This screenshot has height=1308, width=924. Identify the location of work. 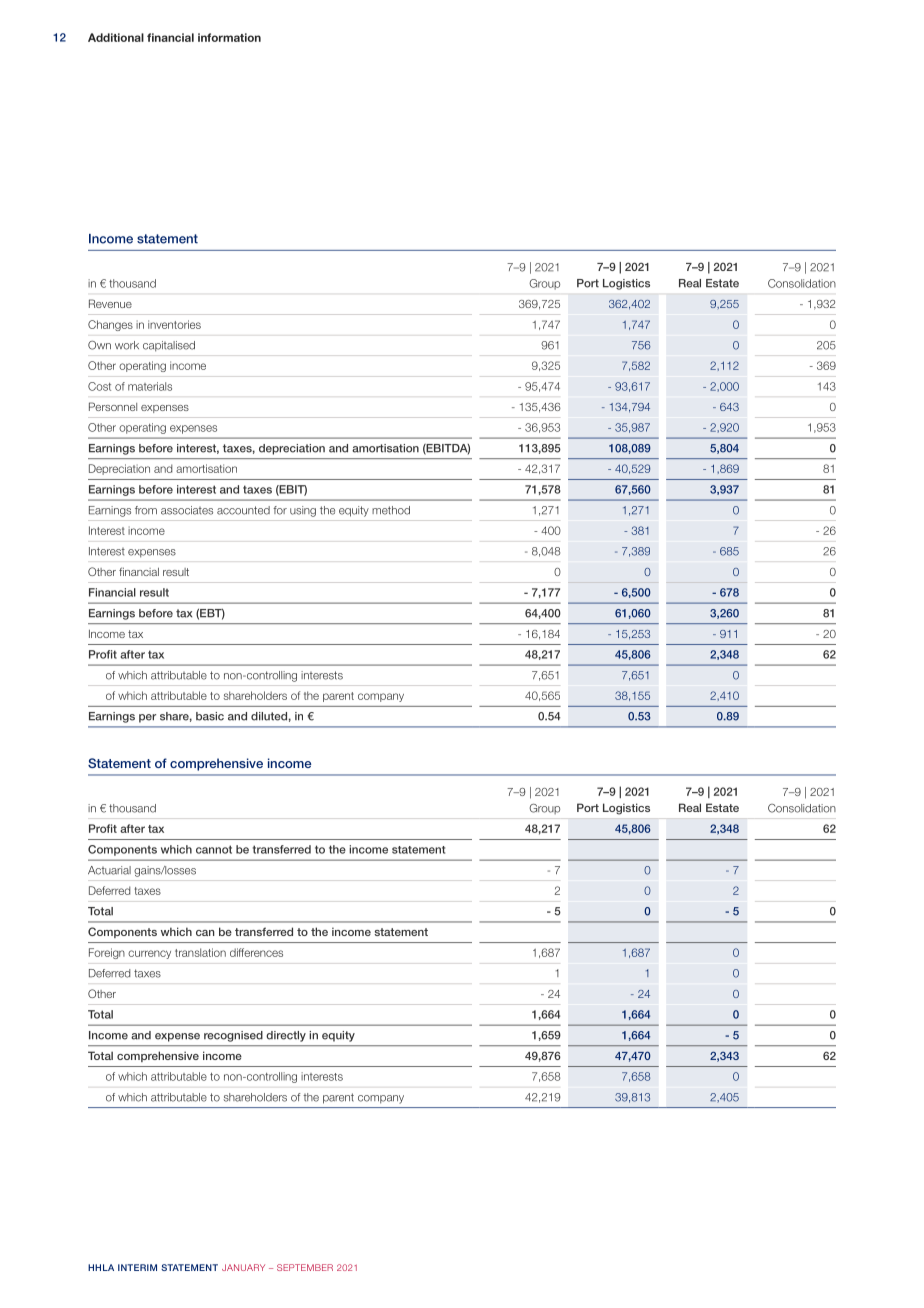
(127, 345).
